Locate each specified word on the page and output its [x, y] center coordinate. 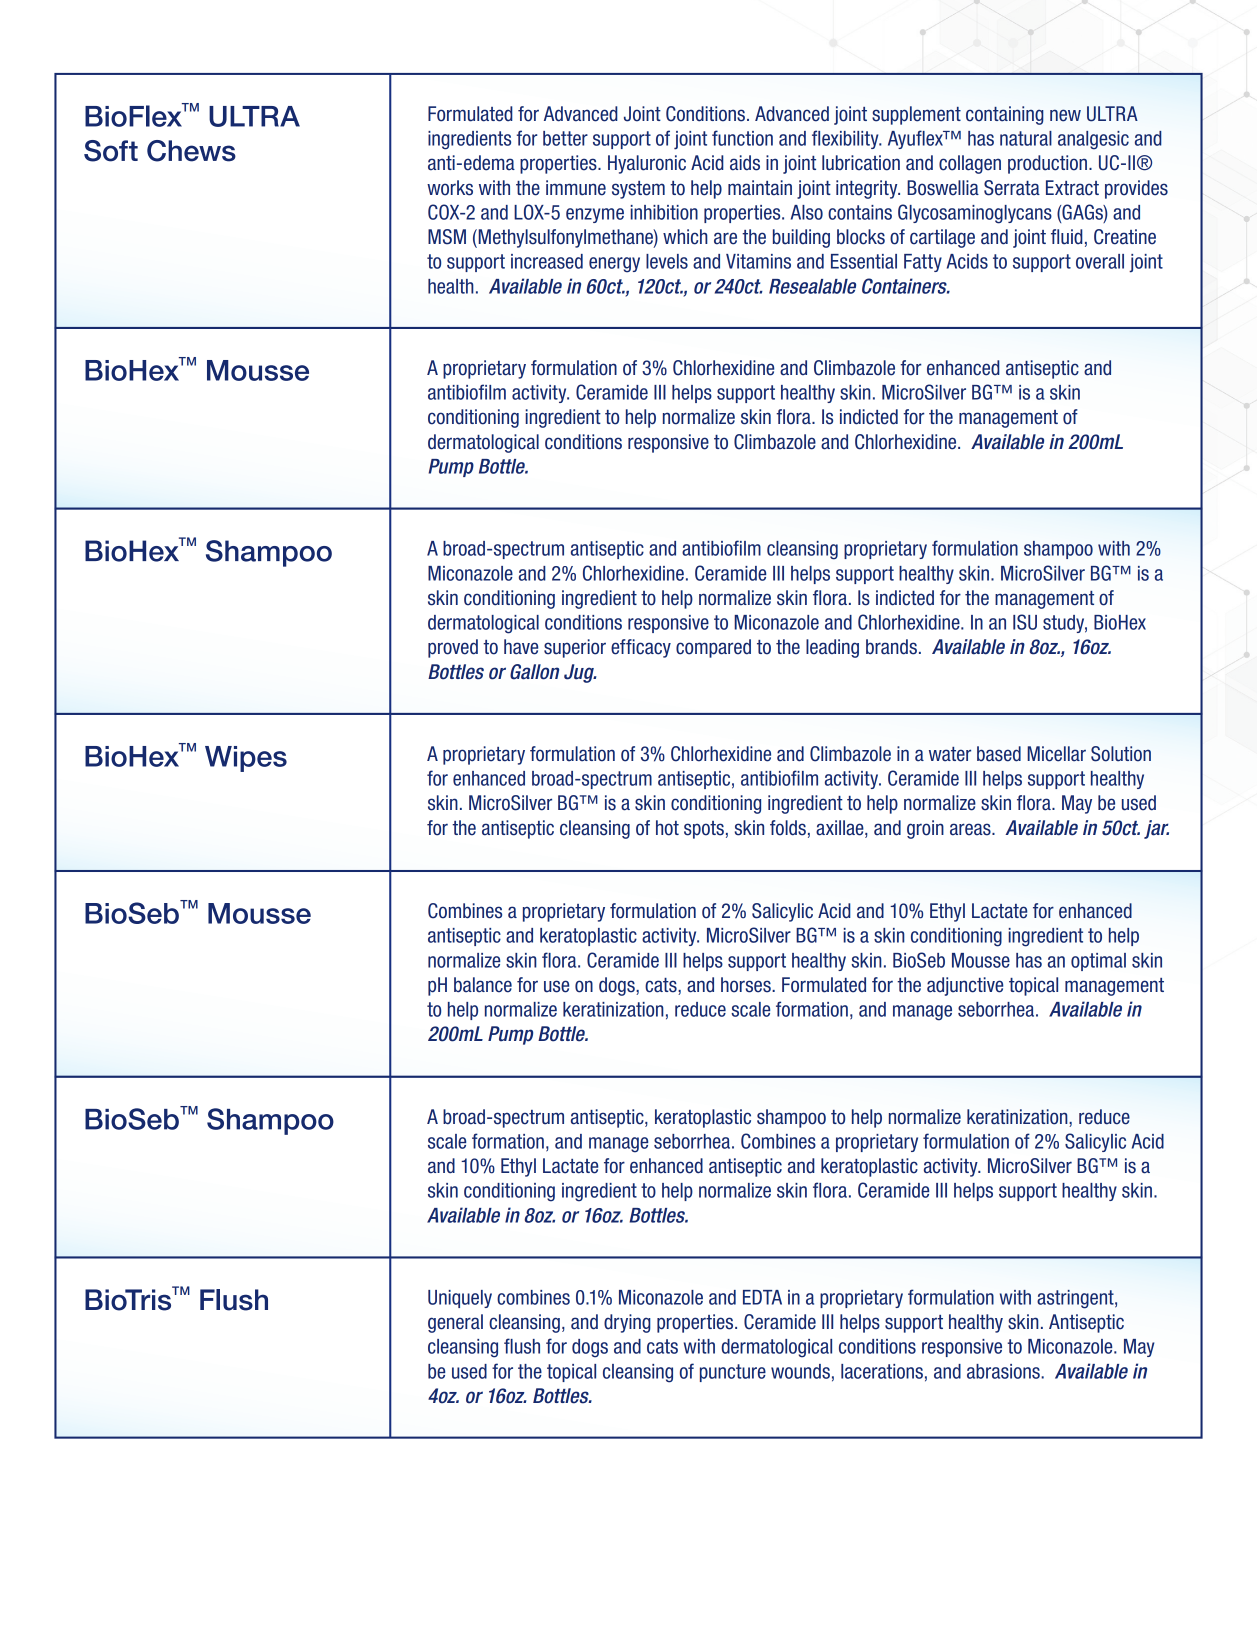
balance [483, 985]
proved [453, 648]
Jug [580, 673]
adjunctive [965, 986]
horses [747, 985]
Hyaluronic [647, 164]
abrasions [1004, 1371]
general [455, 1323]
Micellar [1056, 754]
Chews [191, 151]
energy [614, 265]
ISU [1025, 622]
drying [627, 1323]
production [1047, 164]
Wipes [246, 759]
